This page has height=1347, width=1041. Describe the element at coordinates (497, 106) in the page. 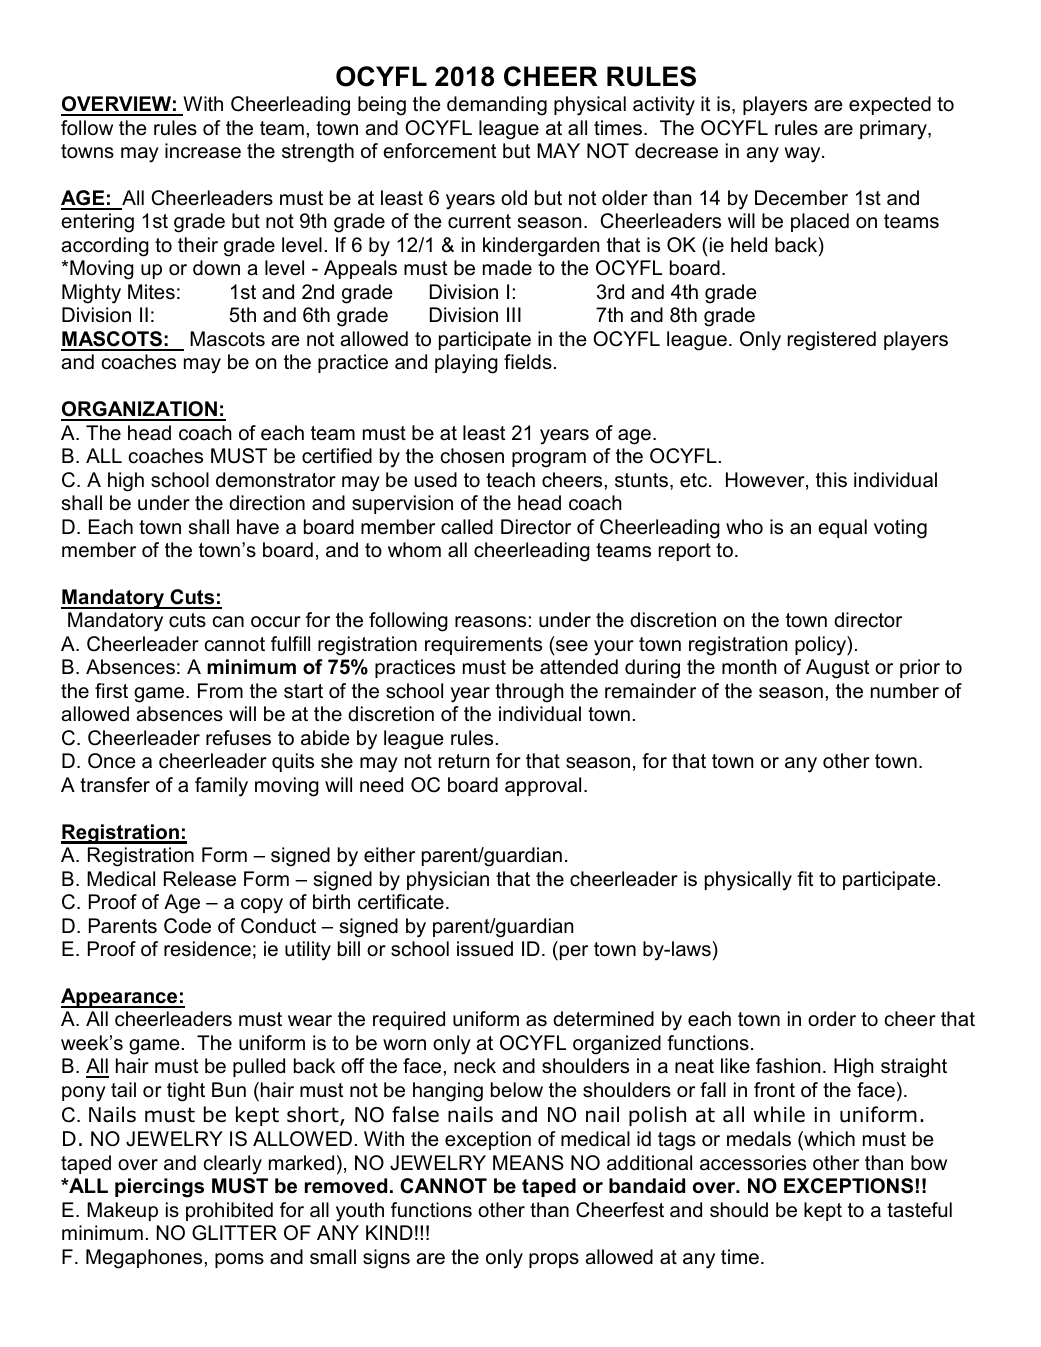

I see `demanding` at that location.
